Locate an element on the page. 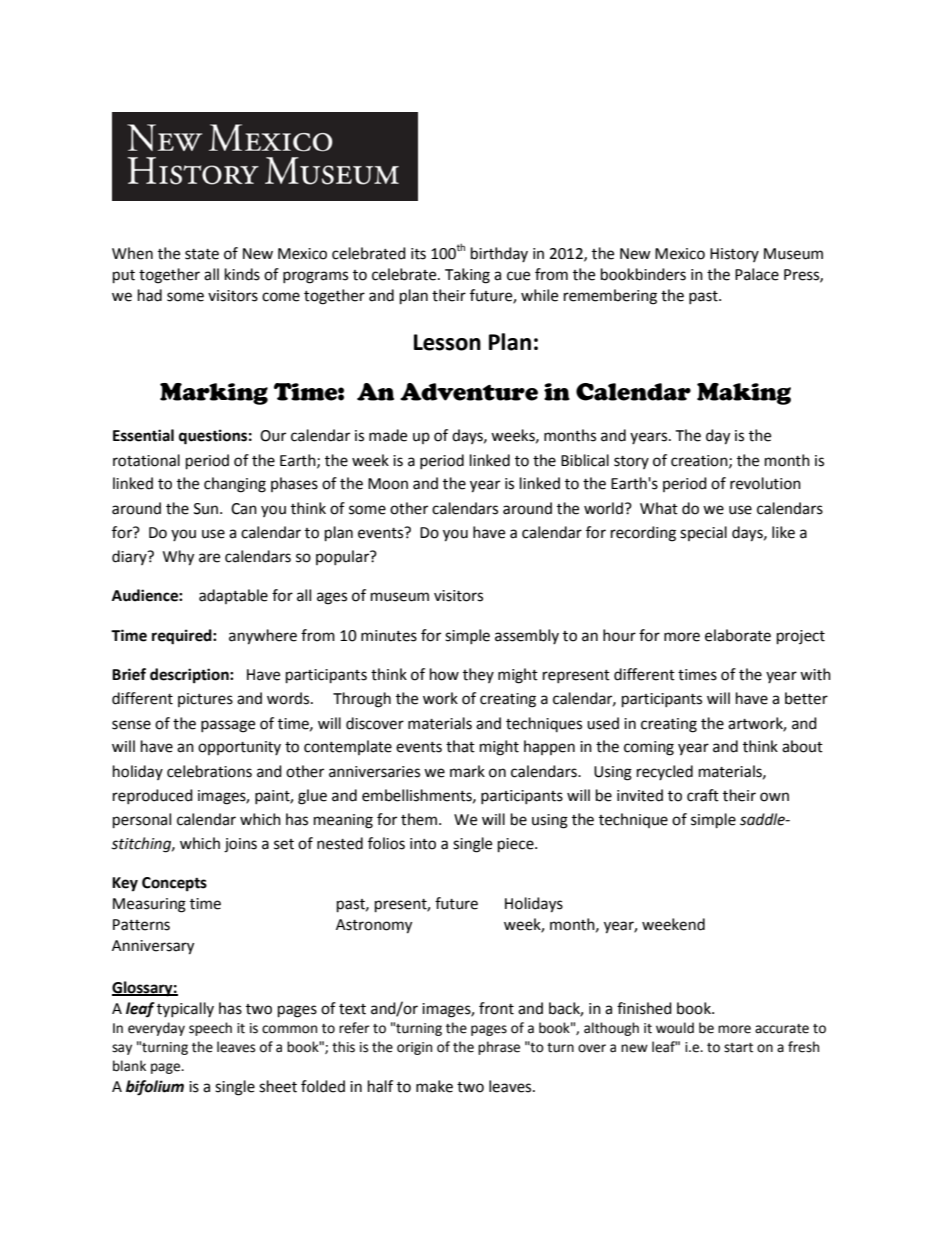  phrase is located at coordinates (499, 1048).
